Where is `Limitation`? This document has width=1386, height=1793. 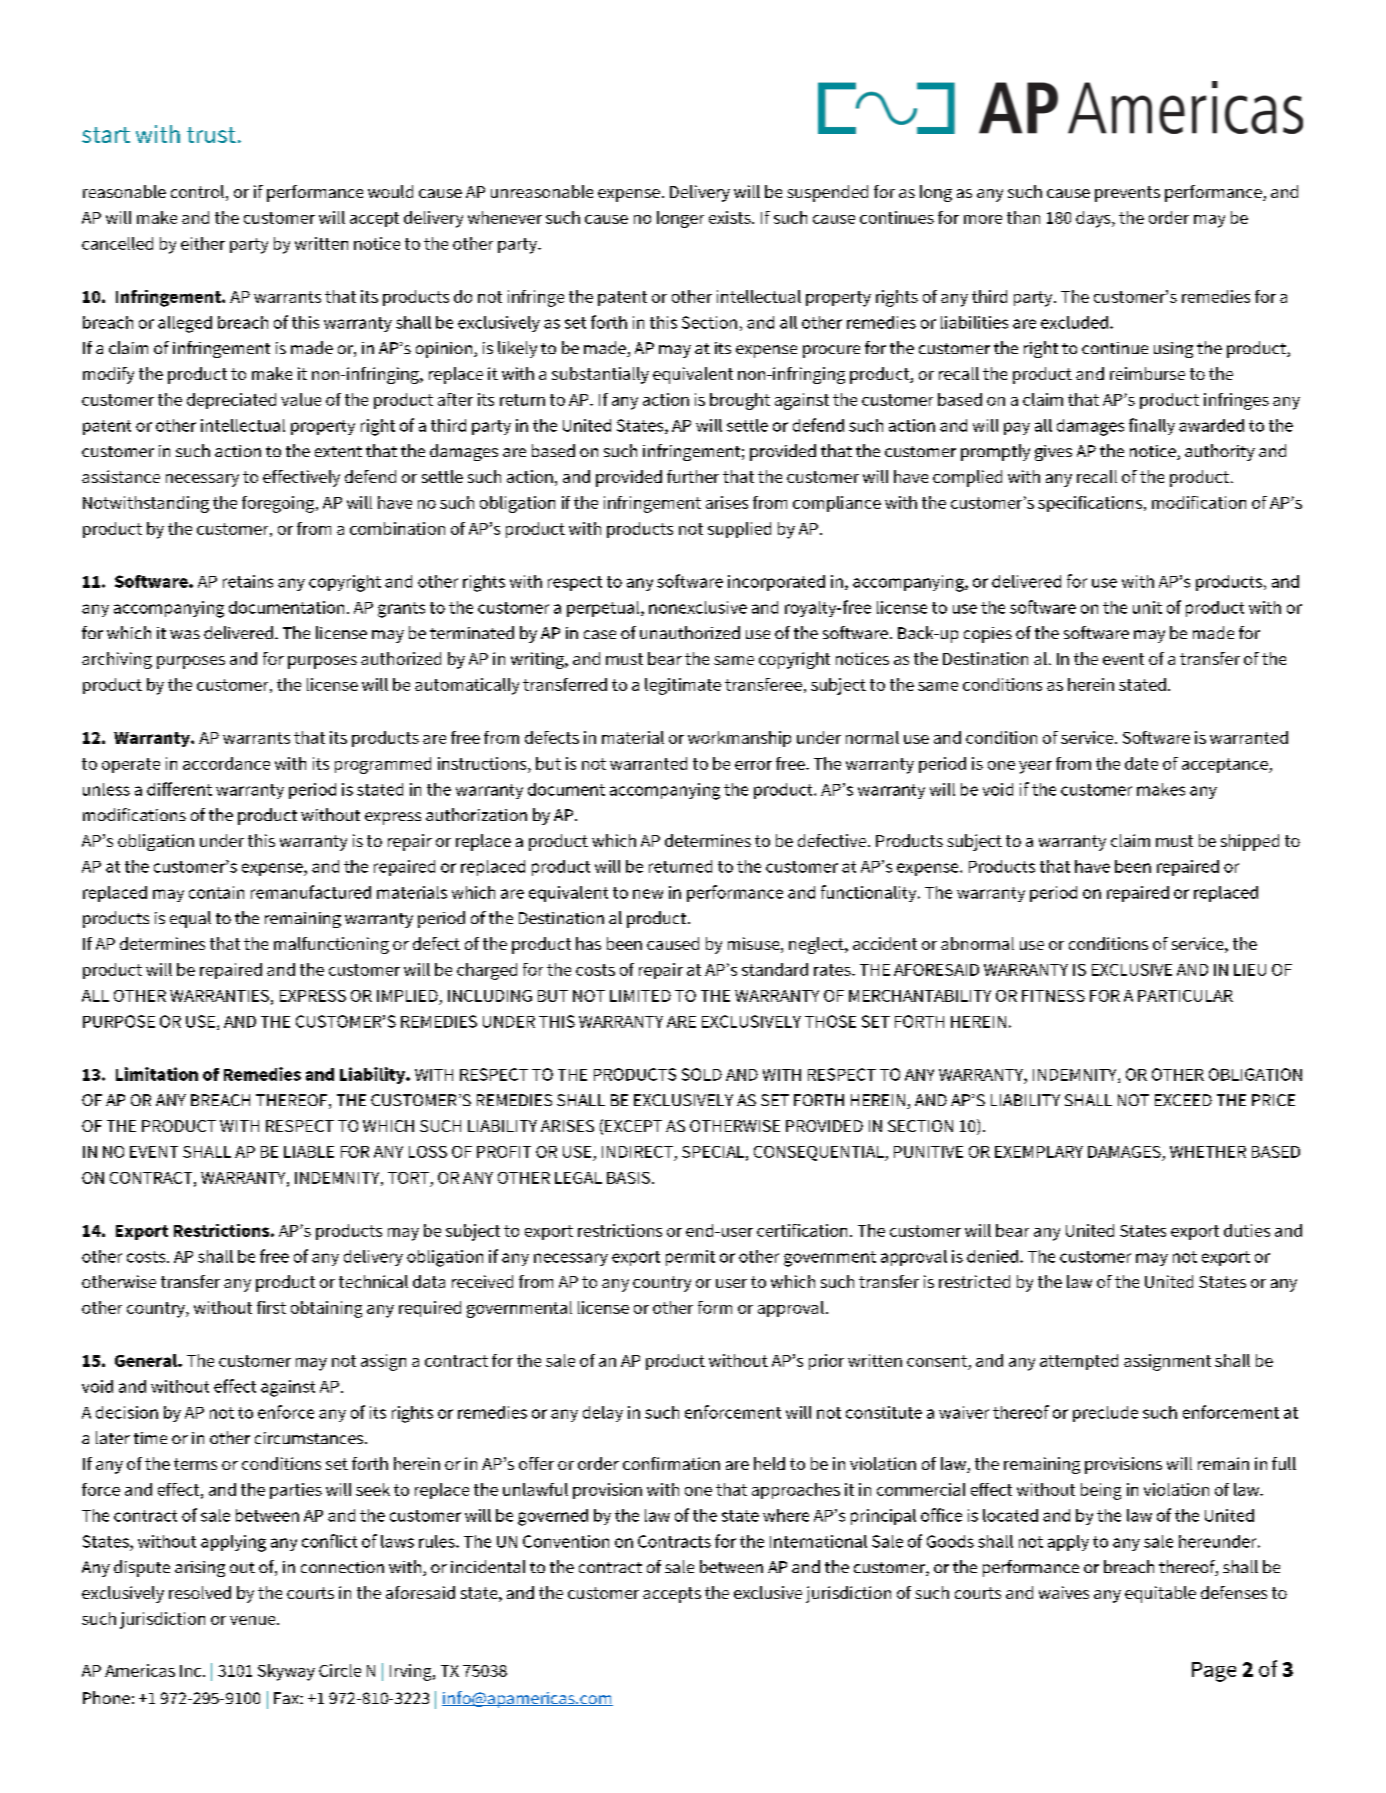 Limitation is located at coordinates (157, 1074).
